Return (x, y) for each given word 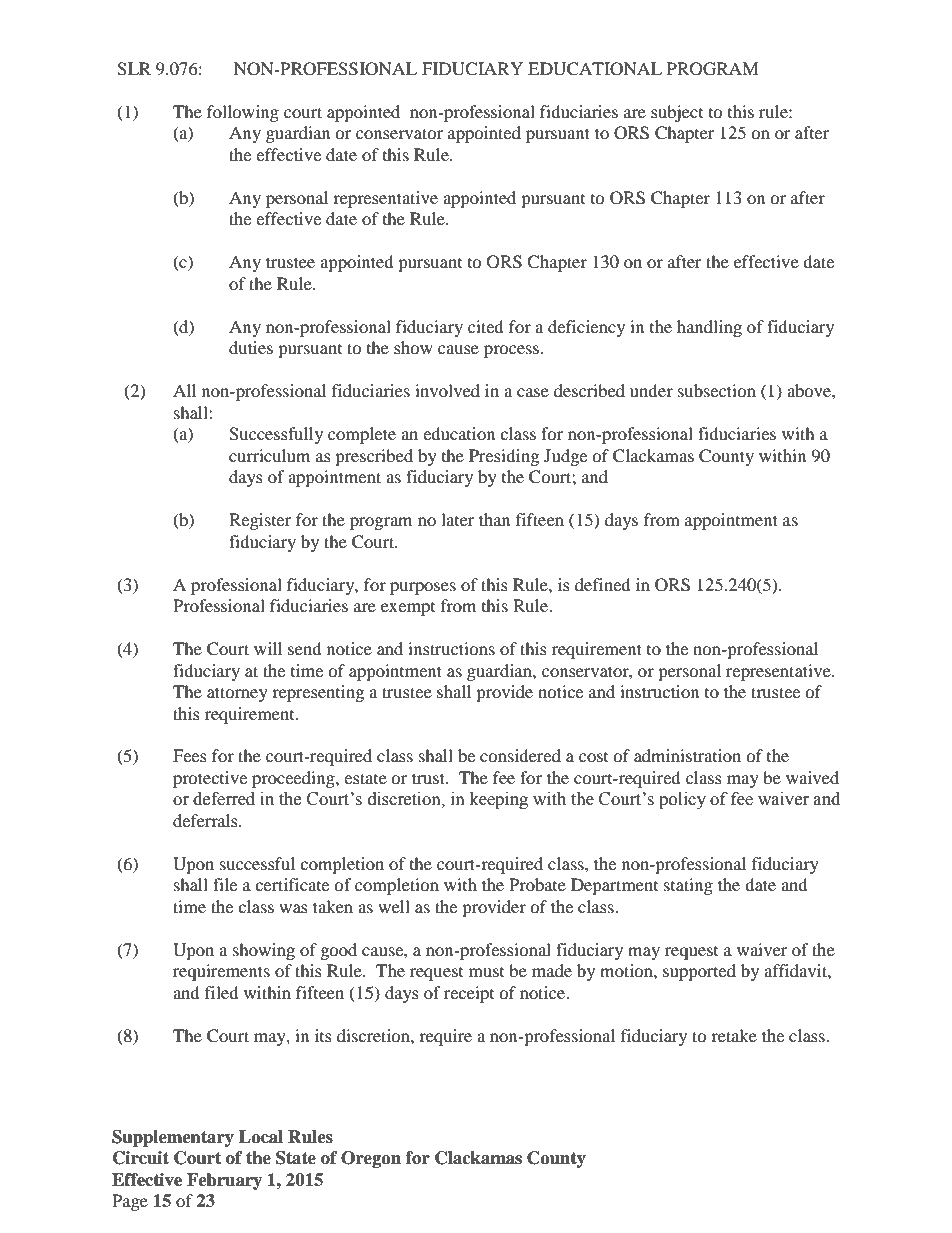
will (268, 648)
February (224, 1181)
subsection (717, 390)
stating (688, 886)
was (293, 908)
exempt (408, 609)
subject (677, 113)
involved (447, 390)
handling (709, 328)
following (243, 113)
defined (603, 584)
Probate (537, 884)
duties (251, 347)
